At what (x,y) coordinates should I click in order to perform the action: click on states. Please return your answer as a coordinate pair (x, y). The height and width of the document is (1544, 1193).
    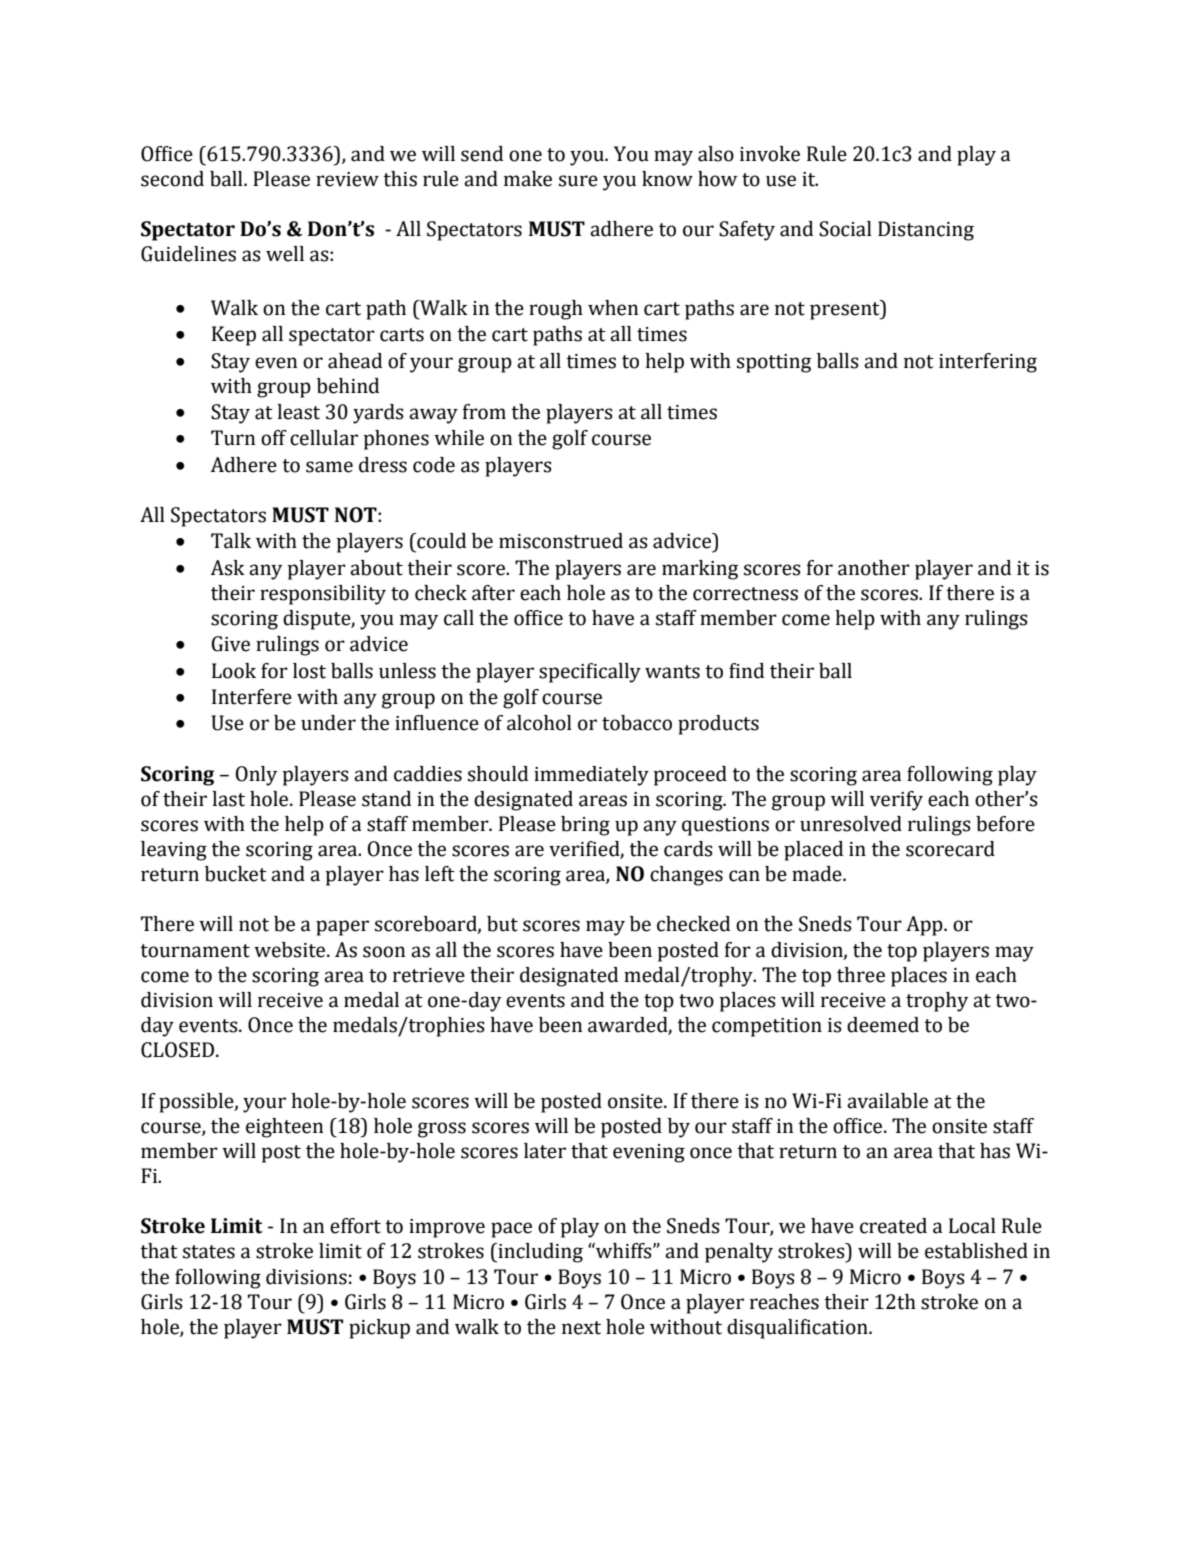
    Looking at the image, I should click on (209, 1252).
